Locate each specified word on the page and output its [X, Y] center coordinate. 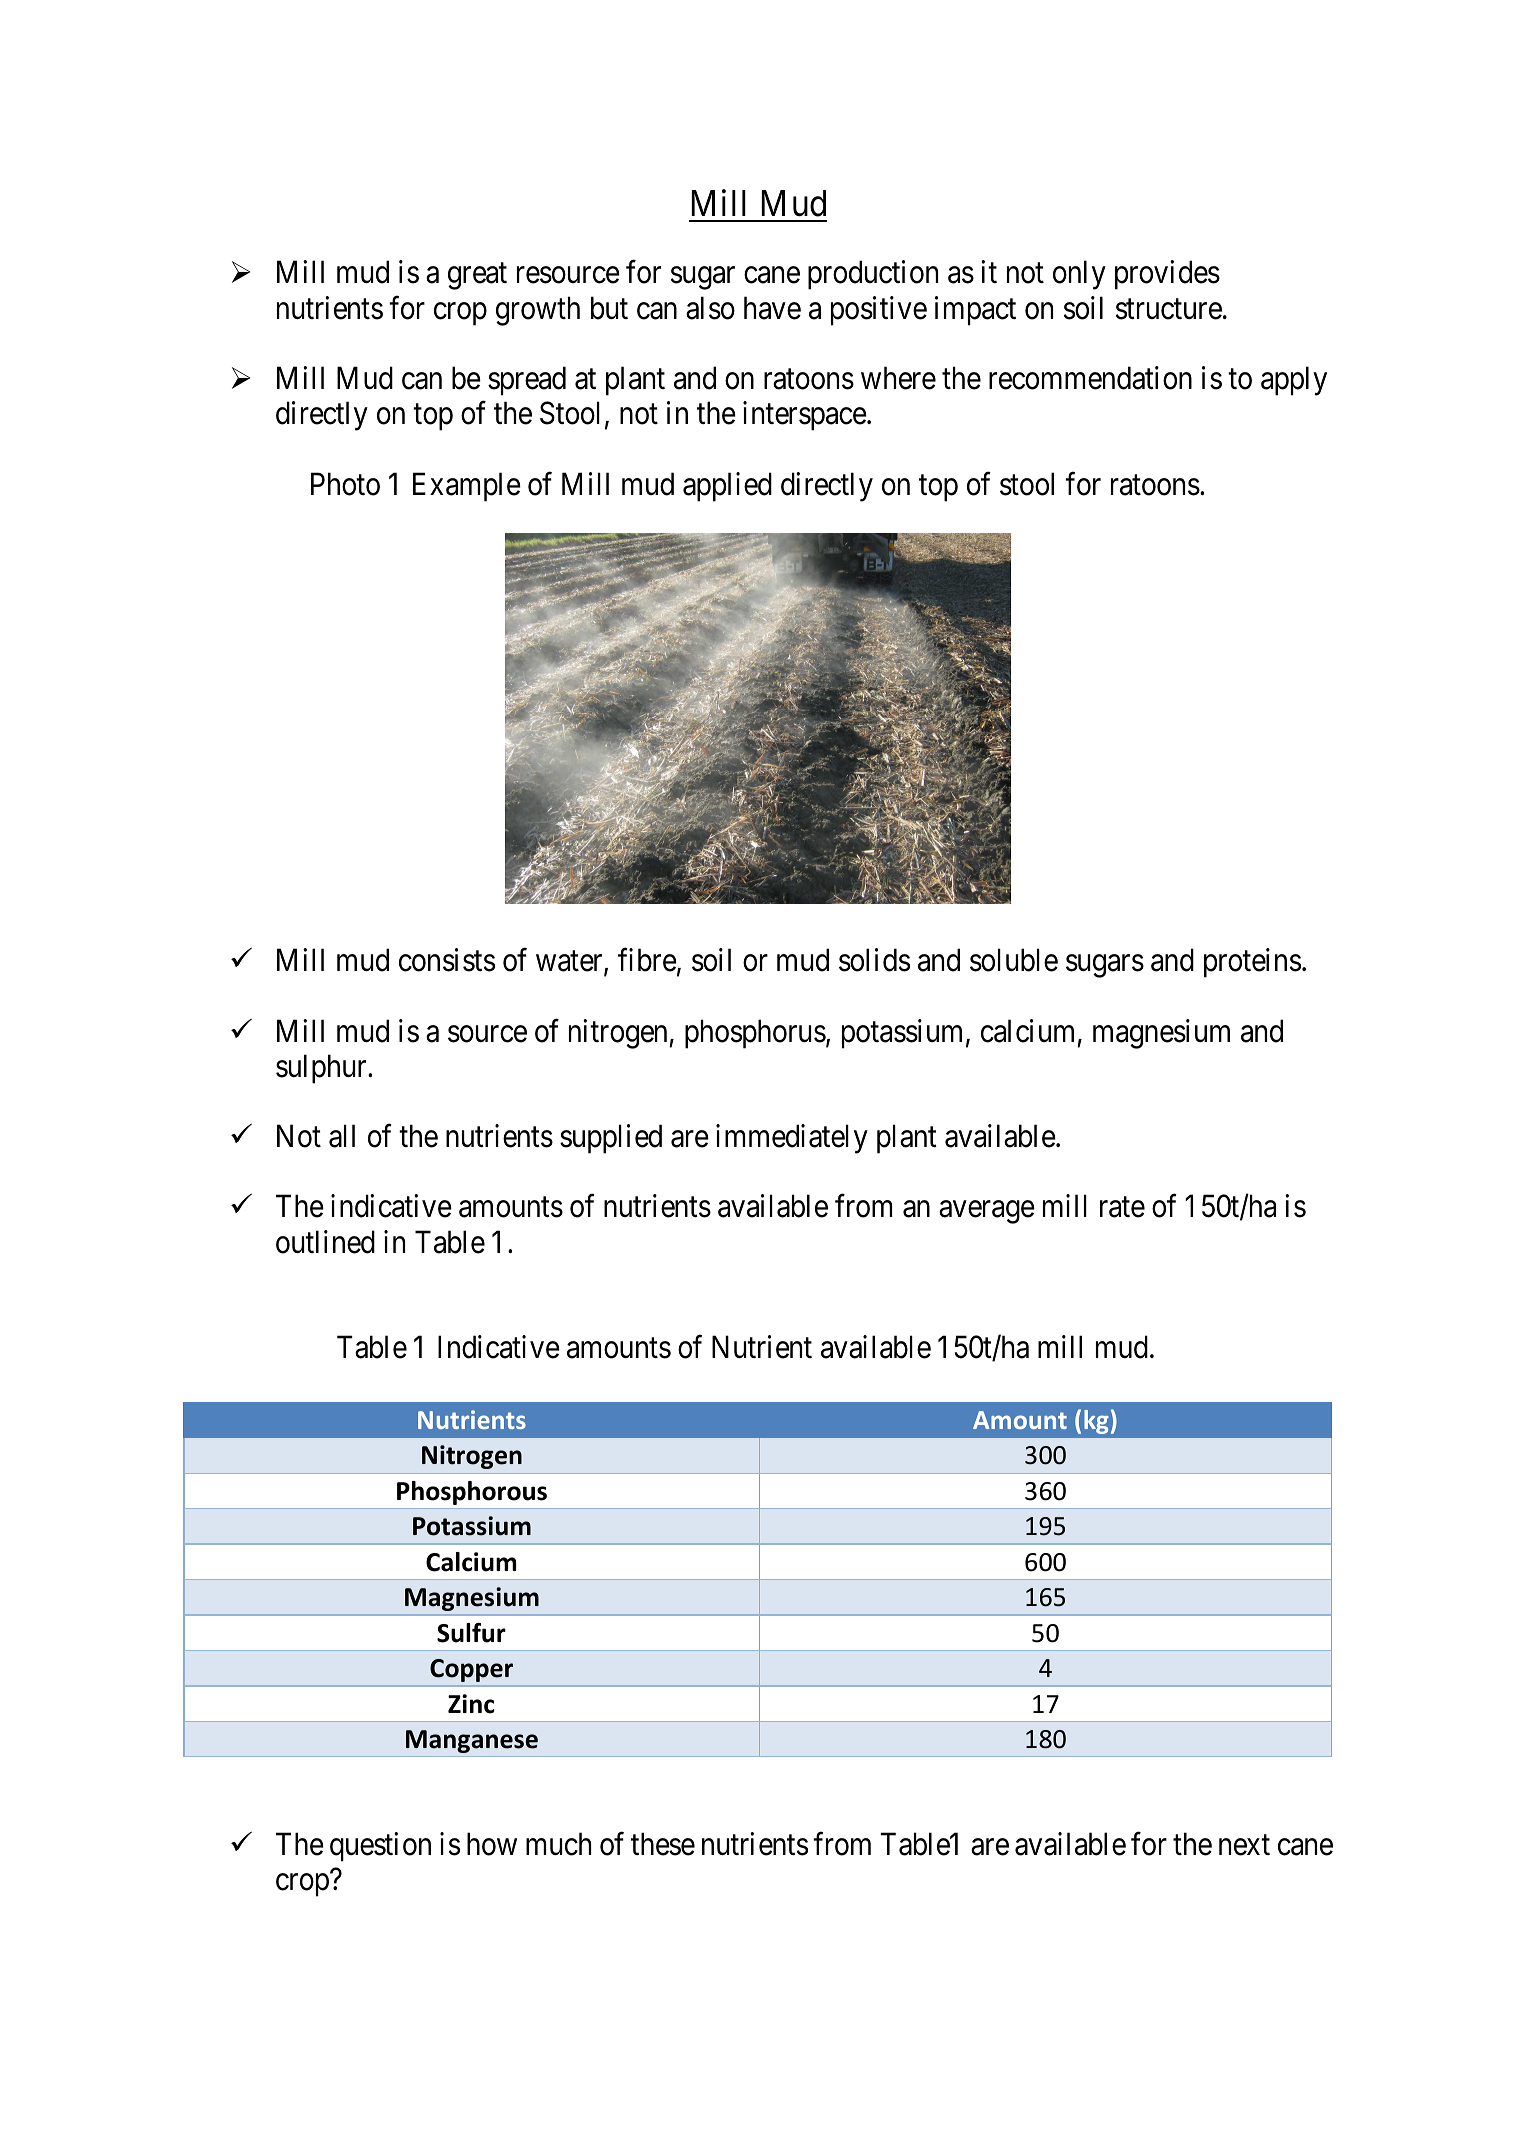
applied [727, 487]
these [663, 1844]
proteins [1252, 963]
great [477, 277]
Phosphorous [472, 1493]
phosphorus [755, 1034]
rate [1122, 1208]
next [1244, 1845]
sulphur [322, 1069]
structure [1169, 309]
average [987, 1212]
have [772, 308]
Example [467, 487]
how [492, 1844]
